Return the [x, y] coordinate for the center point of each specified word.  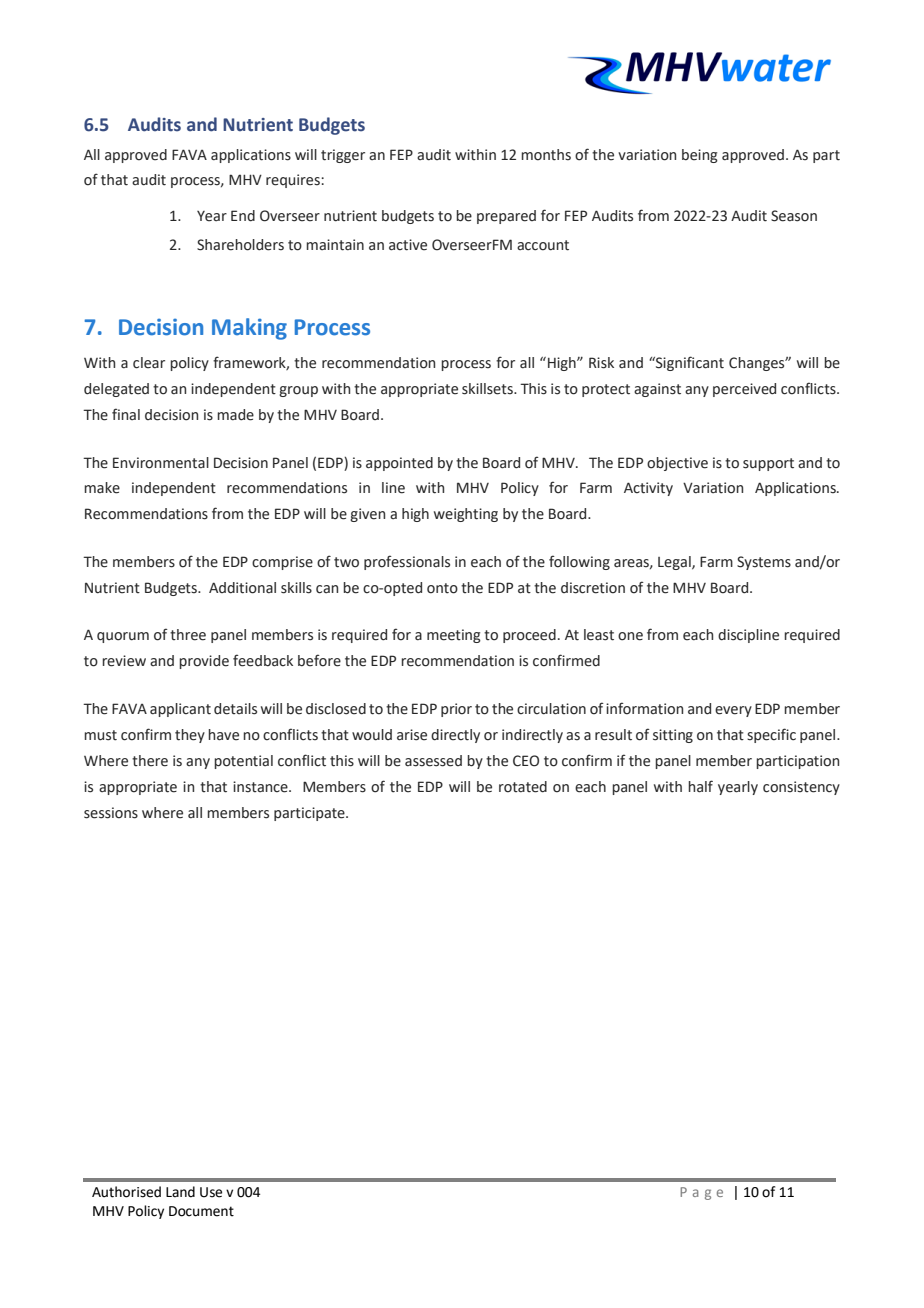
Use [211, 1192]
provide [204, 662]
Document [201, 1211]
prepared [506, 217]
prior [456, 710]
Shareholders [240, 245]
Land [180, 1192]
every [733, 711]
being [700, 156]
